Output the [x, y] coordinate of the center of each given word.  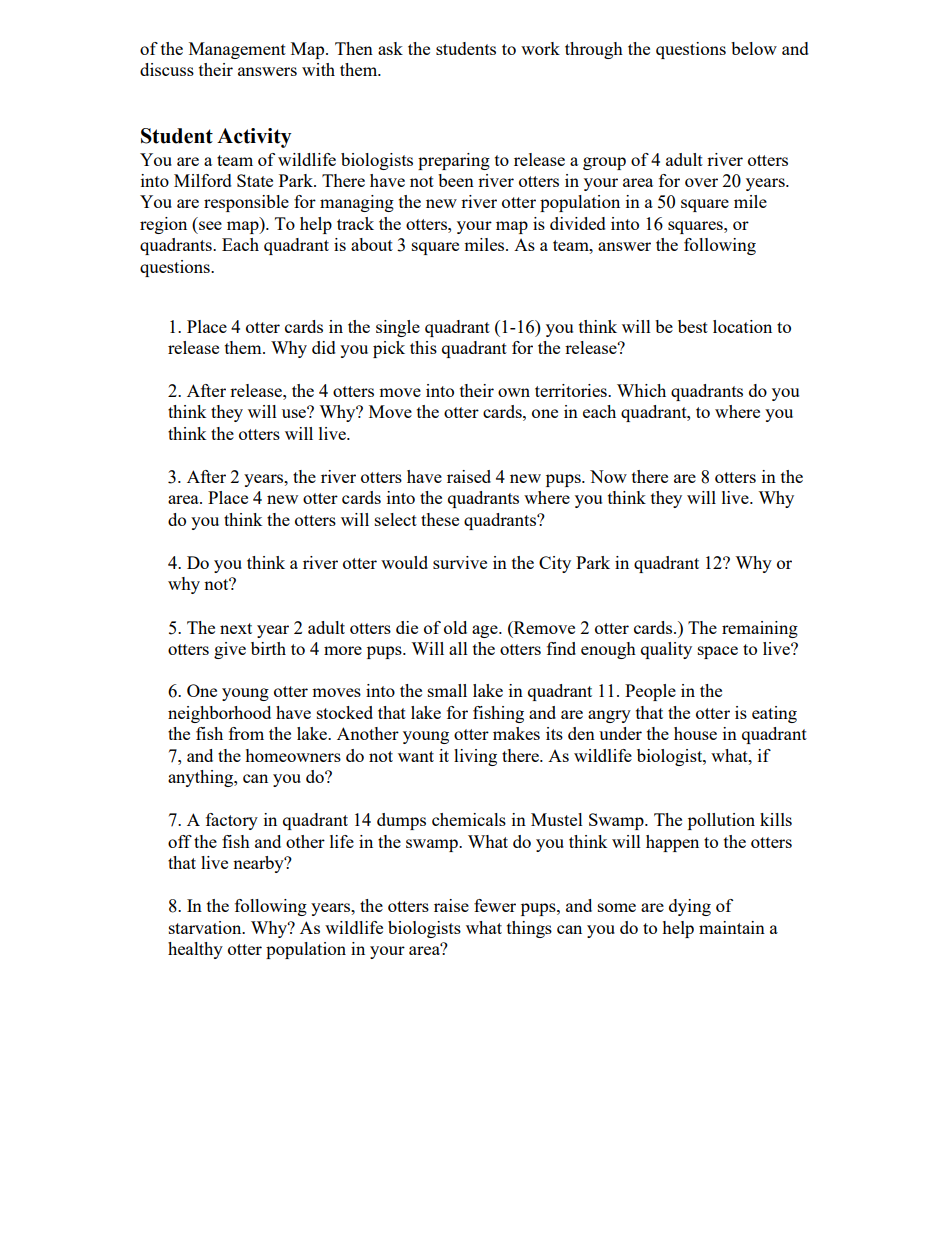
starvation [206, 927]
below [754, 48]
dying [690, 907]
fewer [495, 905]
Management [237, 50]
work [540, 48]
